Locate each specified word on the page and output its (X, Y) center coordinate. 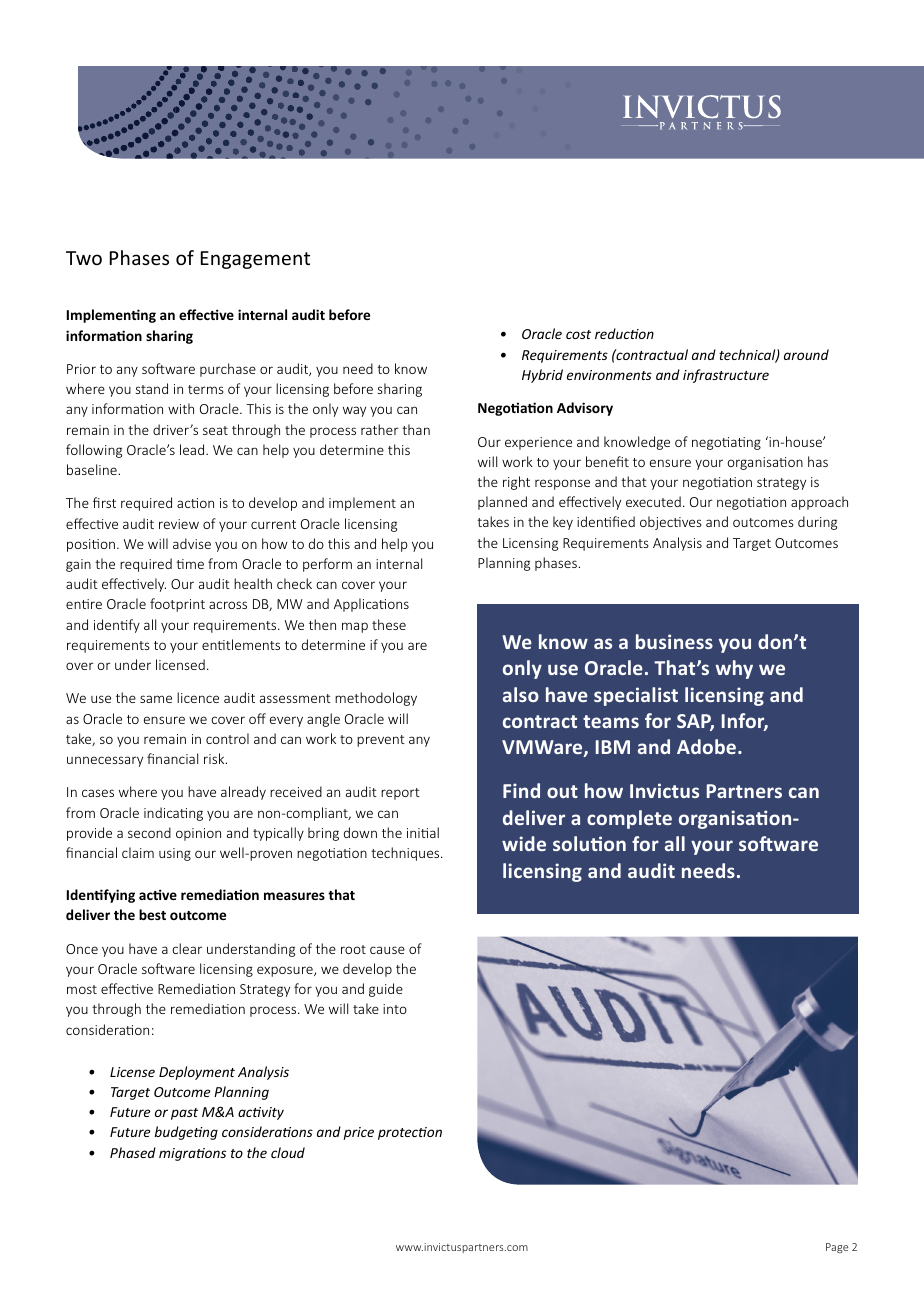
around (806, 354)
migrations (192, 1154)
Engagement (255, 260)
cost (578, 334)
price (358, 1133)
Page (837, 1248)
